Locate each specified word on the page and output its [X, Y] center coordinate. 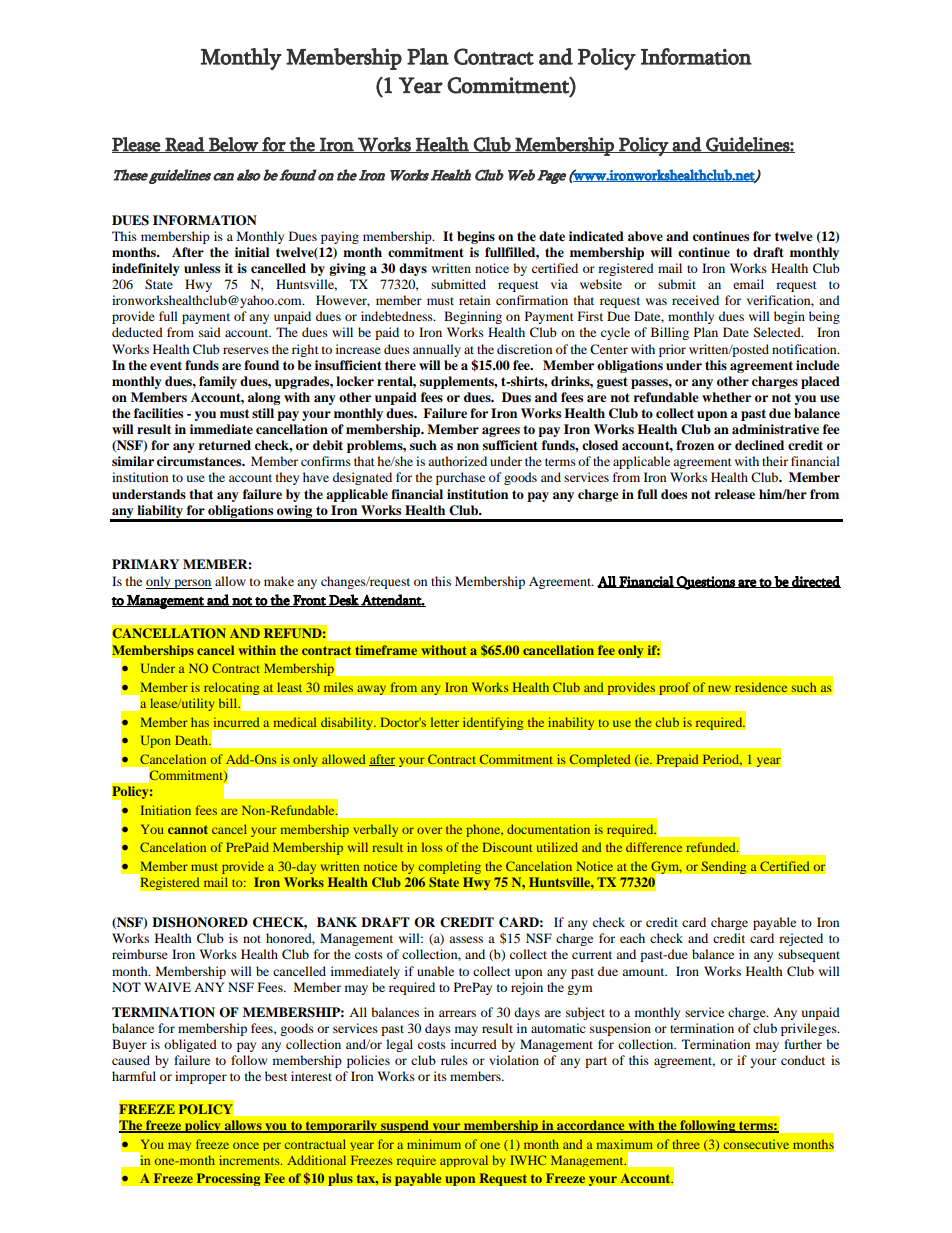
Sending [724, 867]
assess [466, 939]
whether [726, 397]
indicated [596, 236]
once [246, 1145]
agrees [501, 432]
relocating [233, 689]
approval [464, 1161]
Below [233, 145]
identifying [493, 723]
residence [761, 687]
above [645, 236]
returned [225, 445]
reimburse [140, 954]
